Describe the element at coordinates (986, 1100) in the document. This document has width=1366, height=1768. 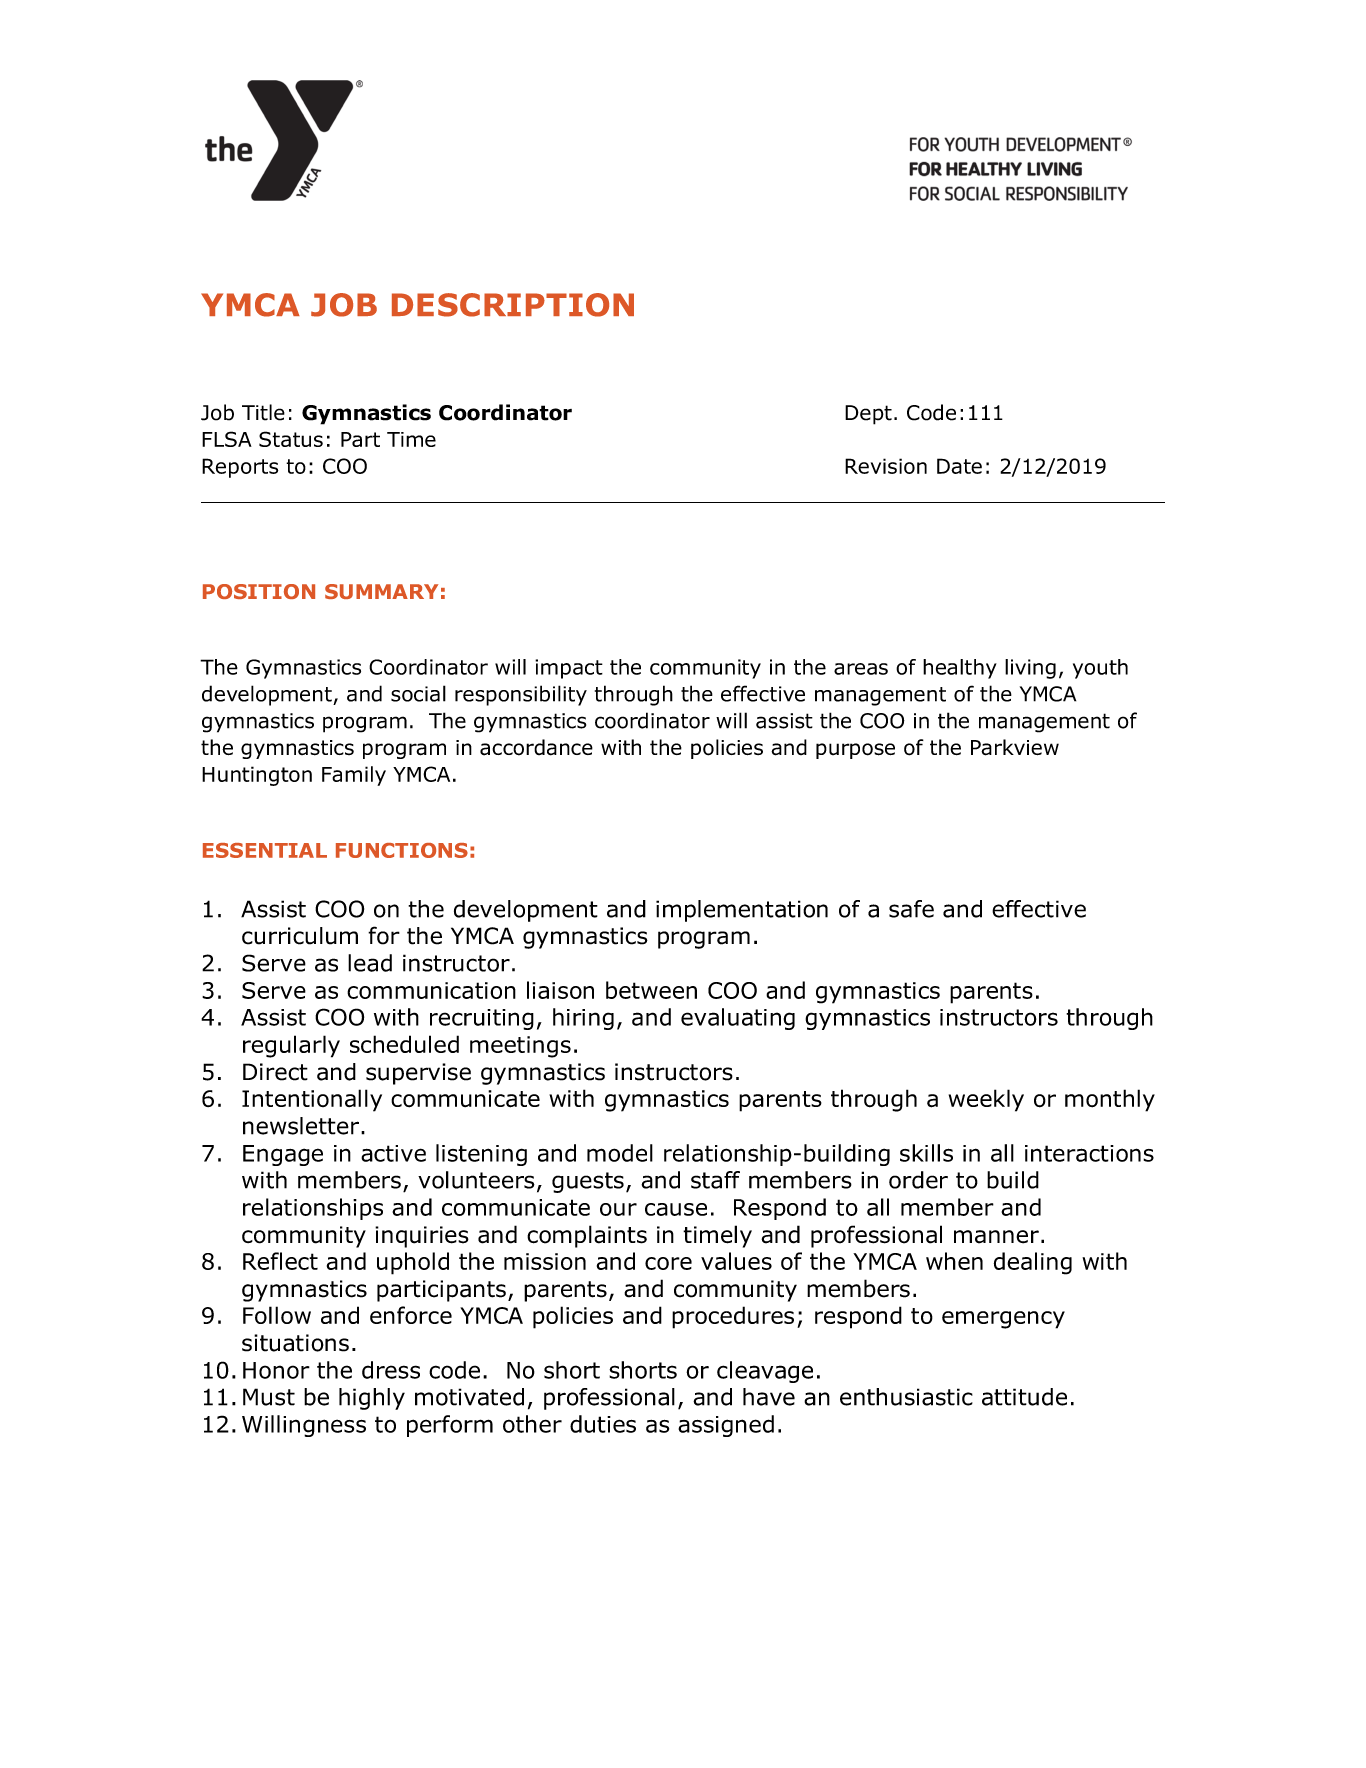
I see `weekly` at that location.
